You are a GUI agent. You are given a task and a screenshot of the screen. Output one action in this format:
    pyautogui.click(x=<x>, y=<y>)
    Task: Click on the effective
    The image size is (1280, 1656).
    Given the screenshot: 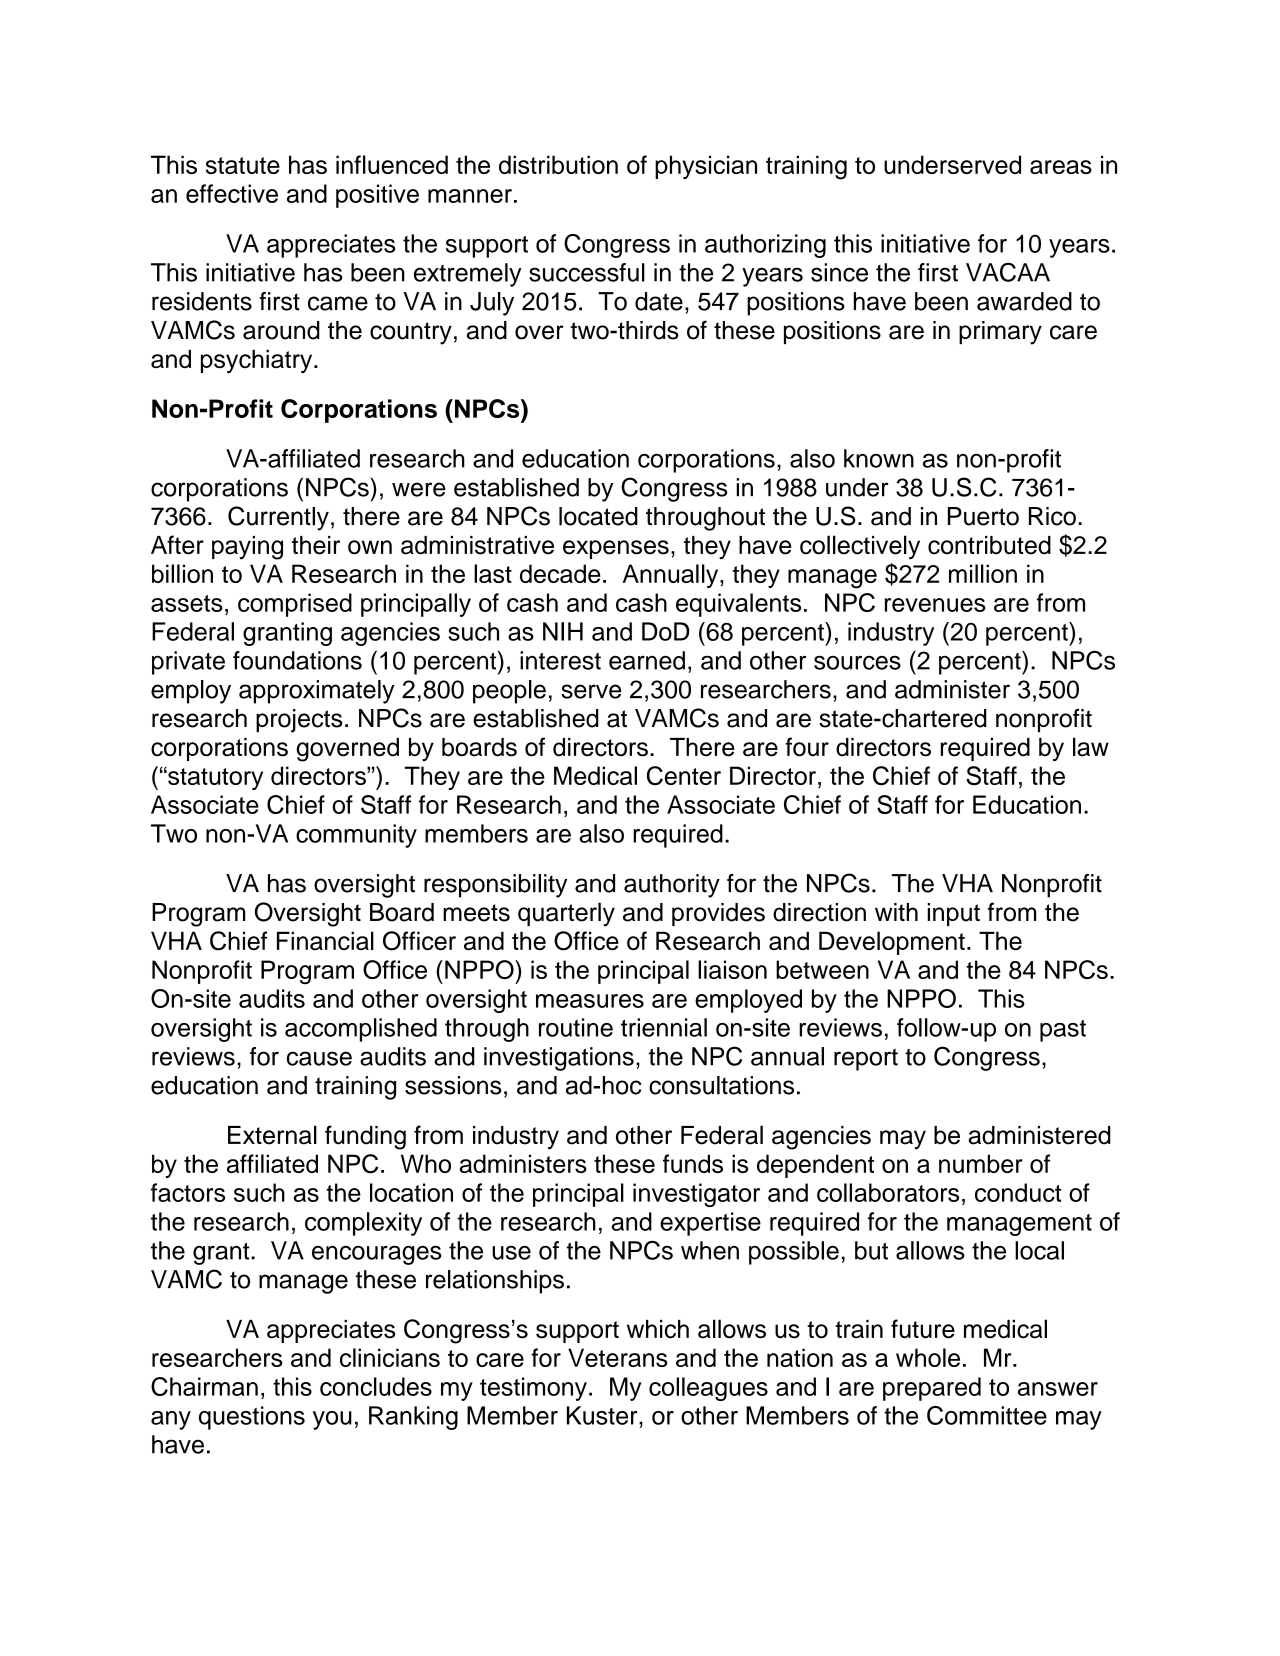 What is the action you would take?
    pyautogui.click(x=232, y=193)
